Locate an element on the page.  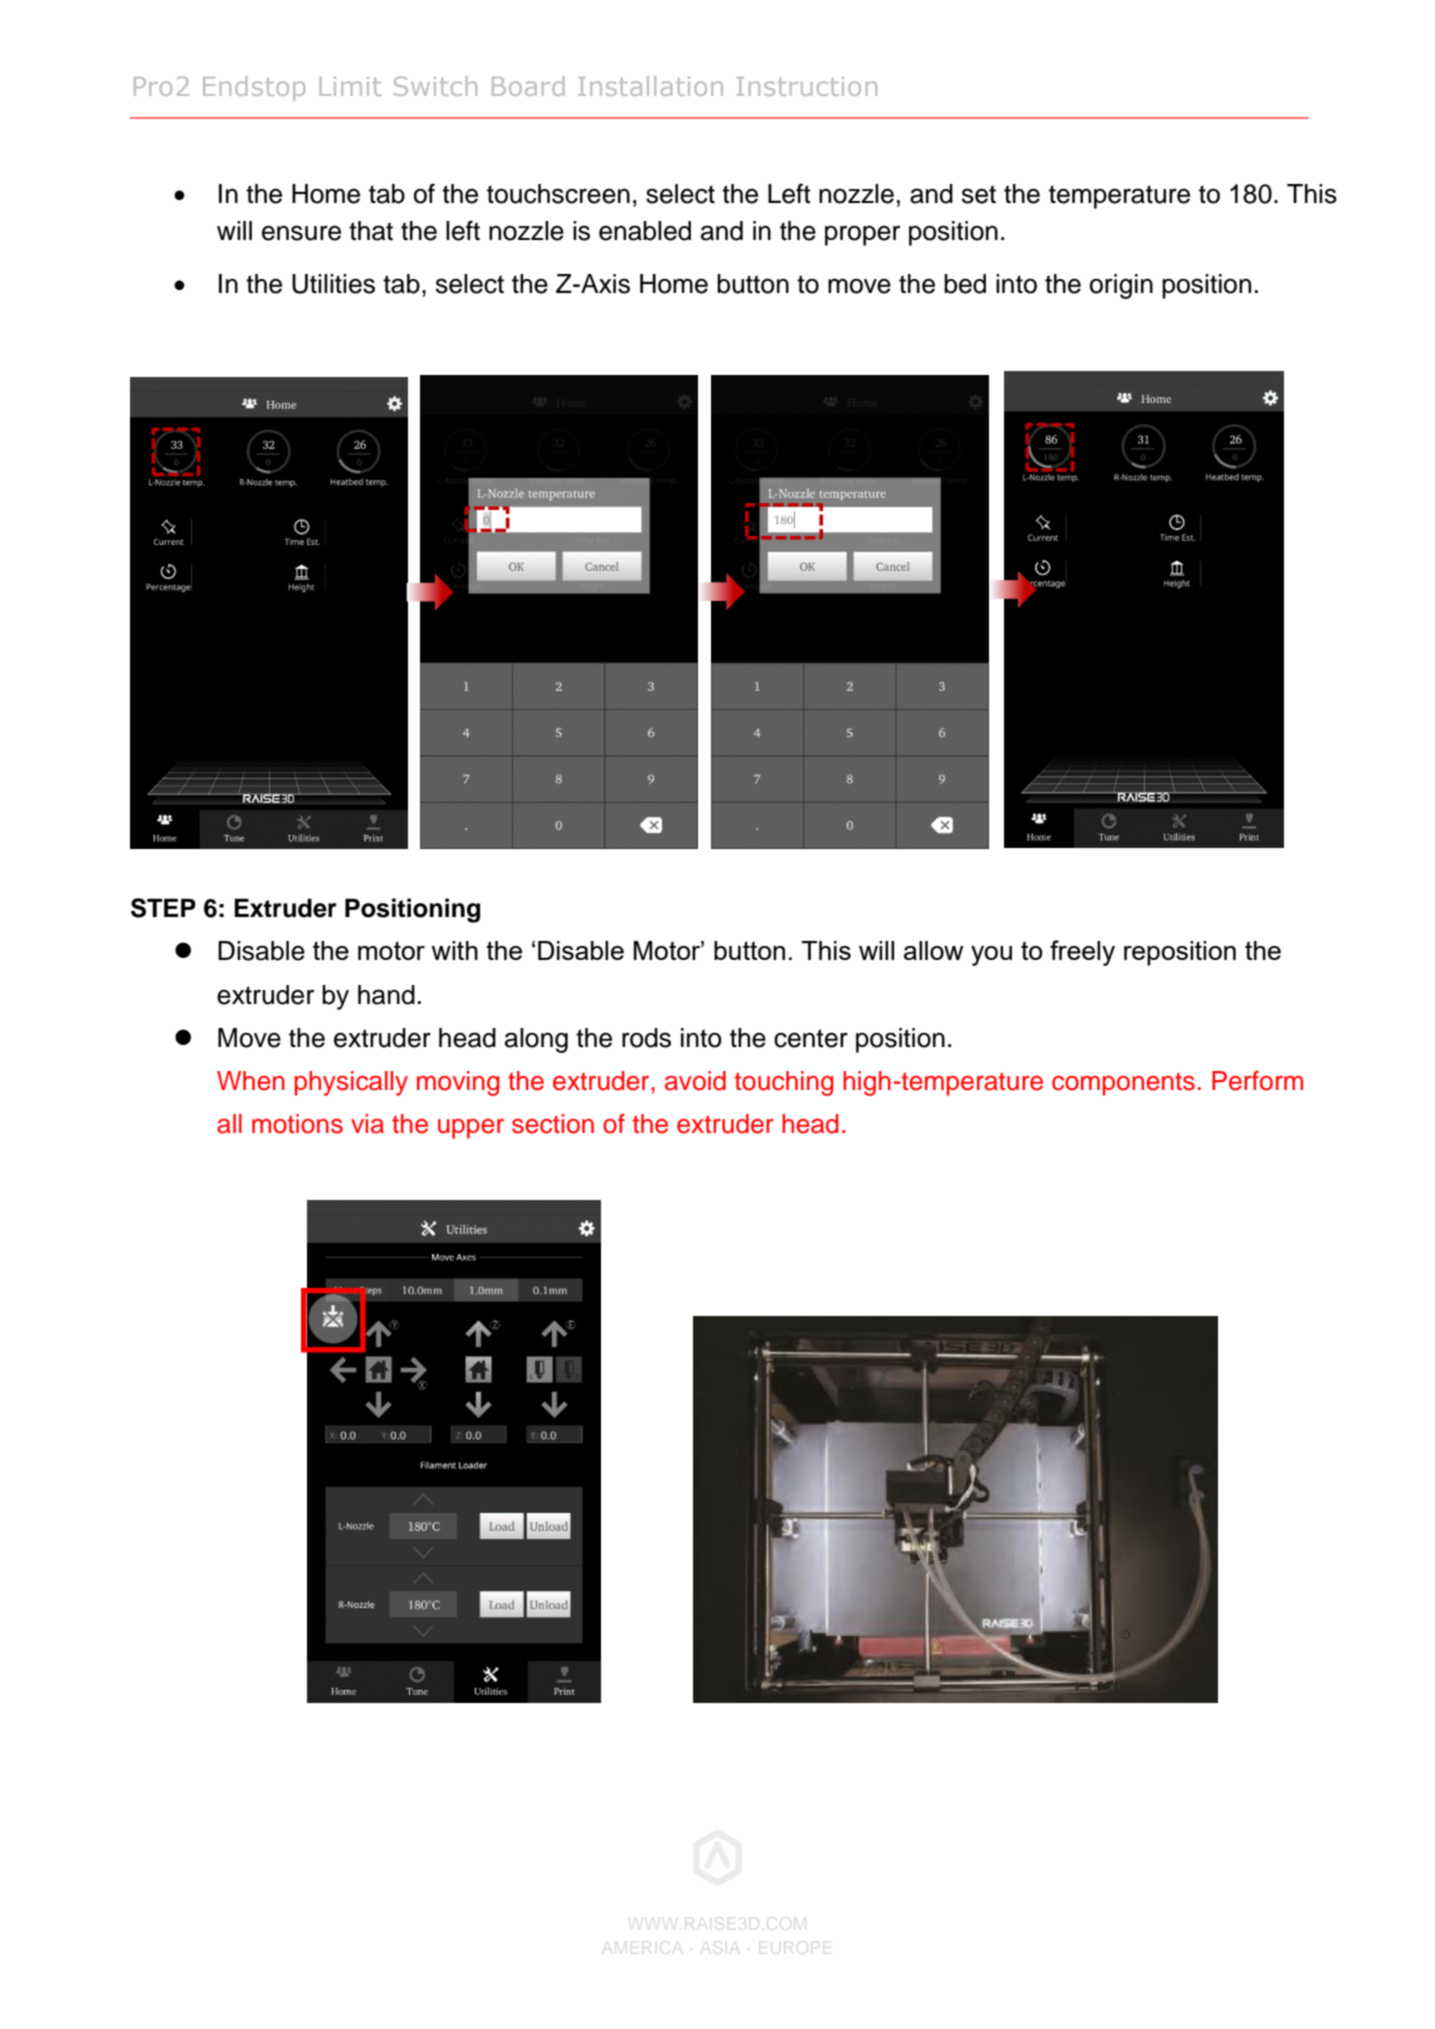
origin is located at coordinates (1121, 286).
